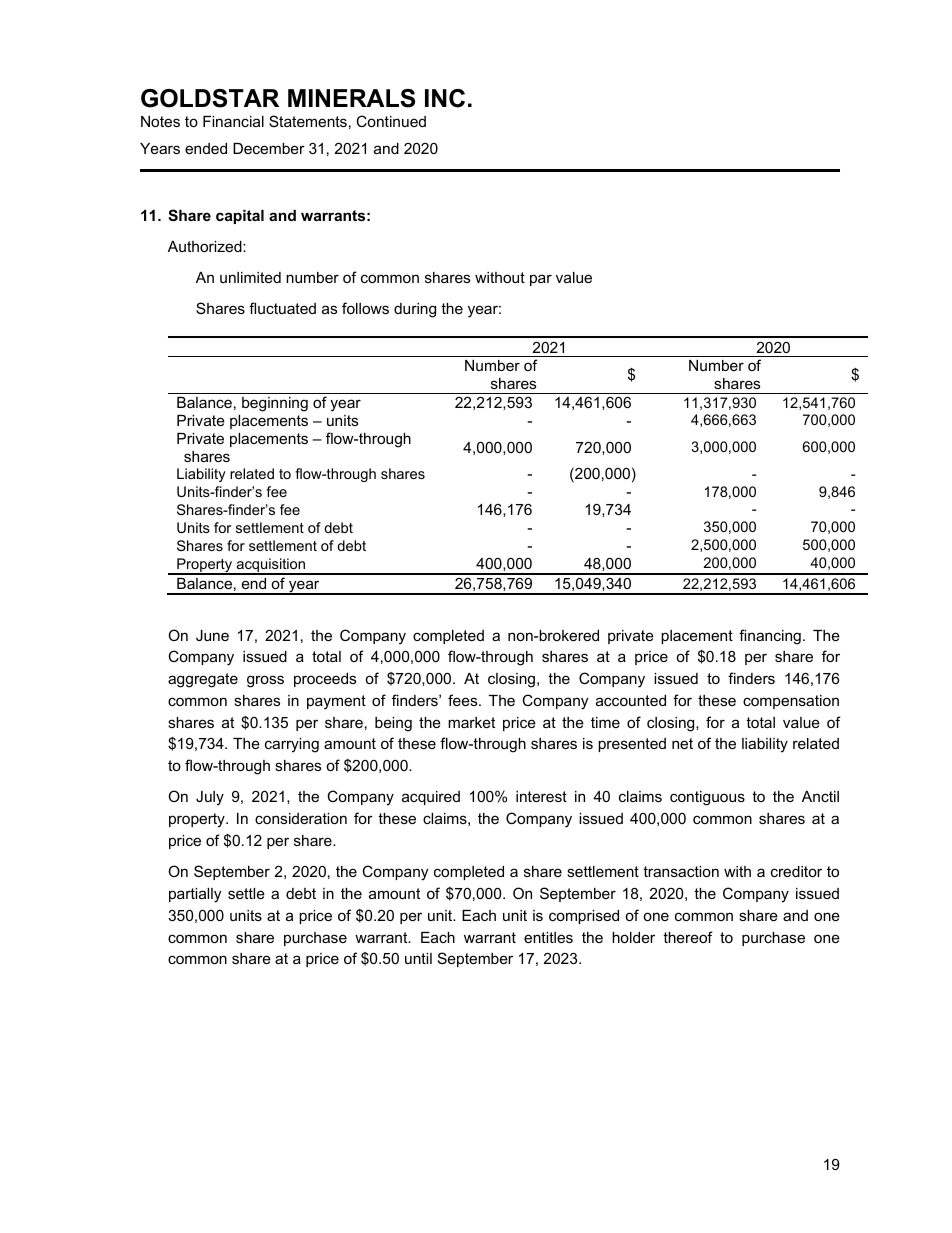 The width and height of the screenshot is (952, 1233). I want to click on Financial, so click(233, 121).
